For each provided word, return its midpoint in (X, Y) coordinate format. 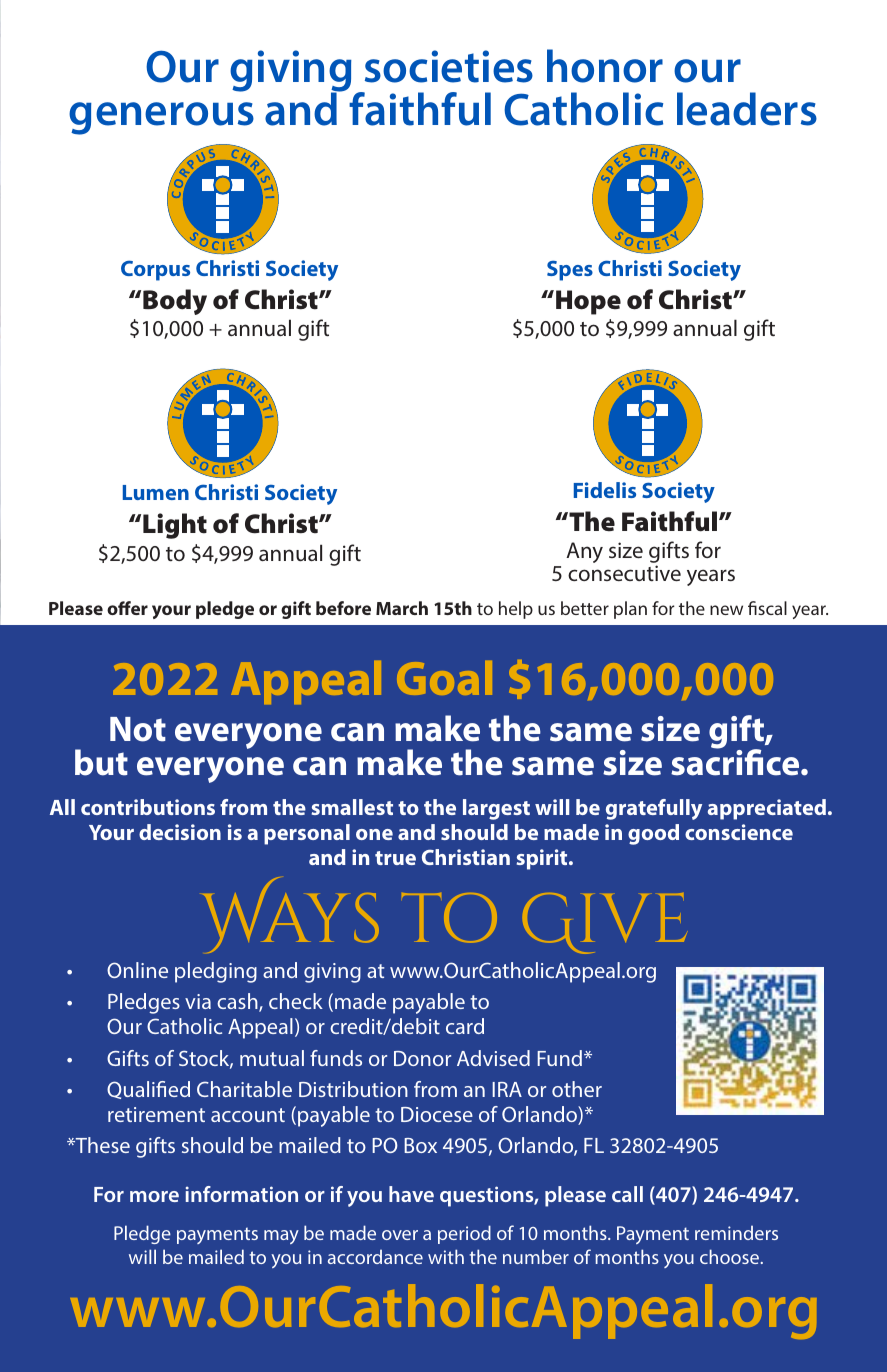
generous (161, 118)
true (395, 858)
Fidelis (605, 490)
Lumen (156, 492)
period (464, 1234)
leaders (747, 109)
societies (449, 66)
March (402, 608)
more (154, 1196)
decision (180, 832)
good (653, 834)
